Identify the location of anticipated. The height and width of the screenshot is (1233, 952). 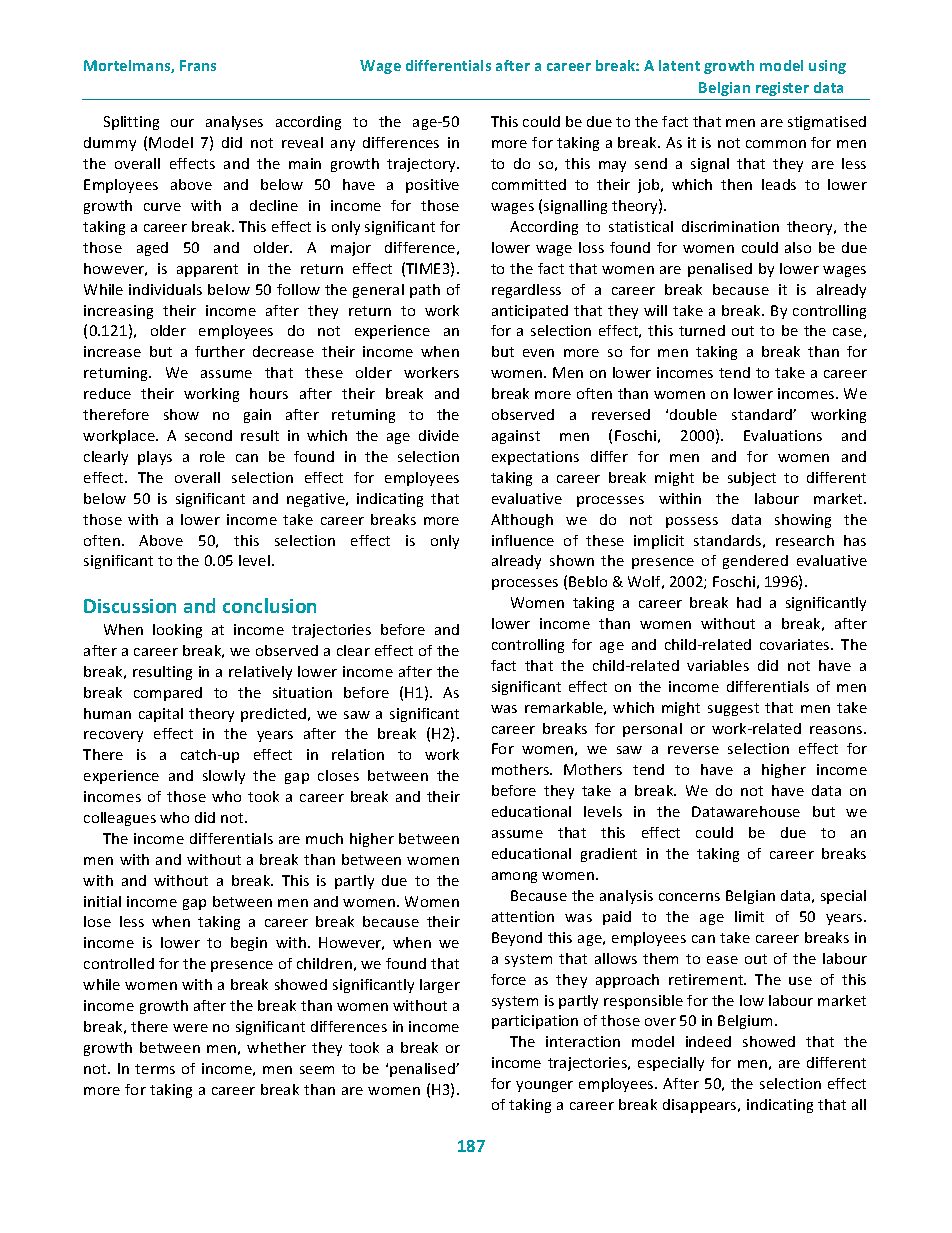
(530, 312).
